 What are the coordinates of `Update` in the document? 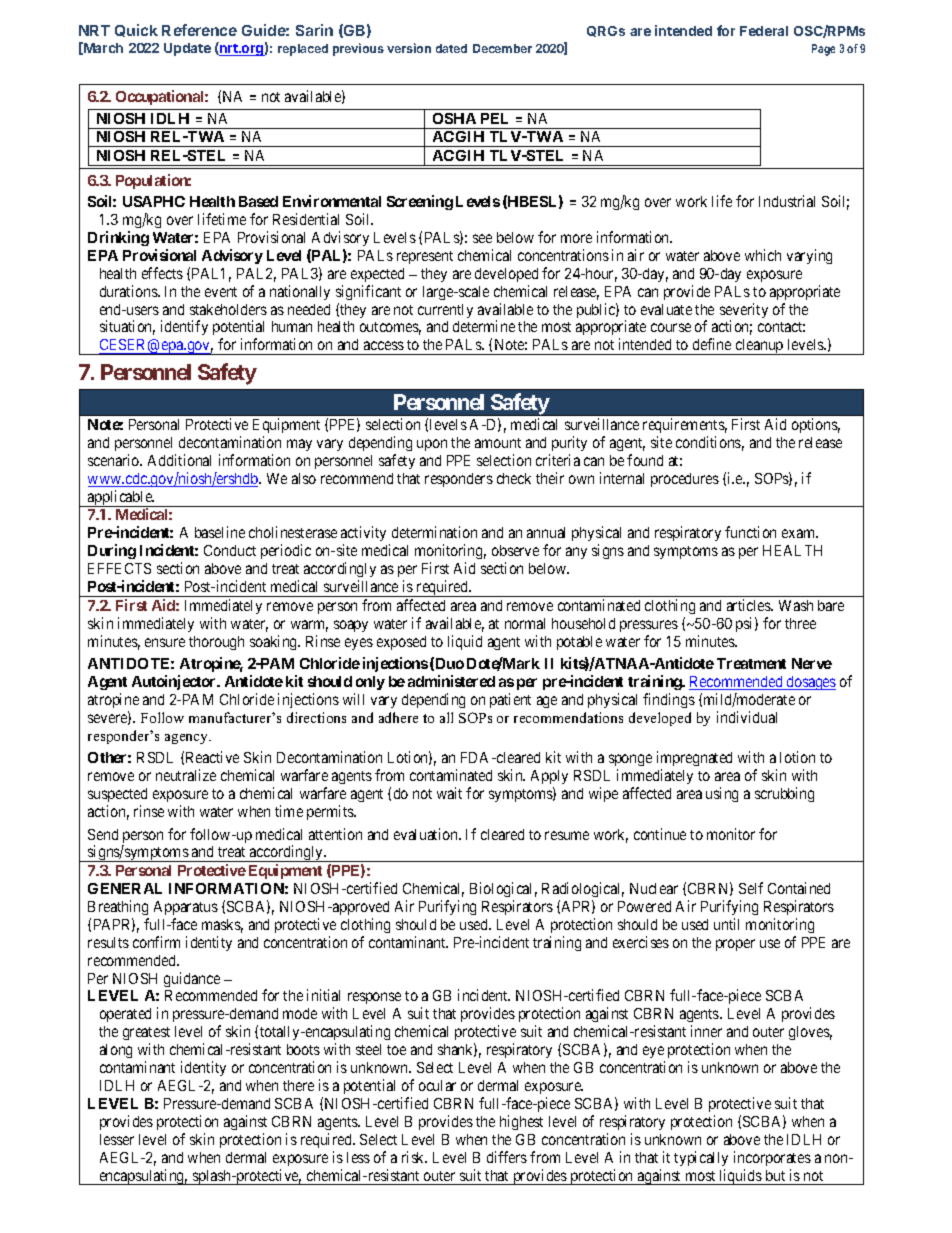 It's located at (187, 49).
